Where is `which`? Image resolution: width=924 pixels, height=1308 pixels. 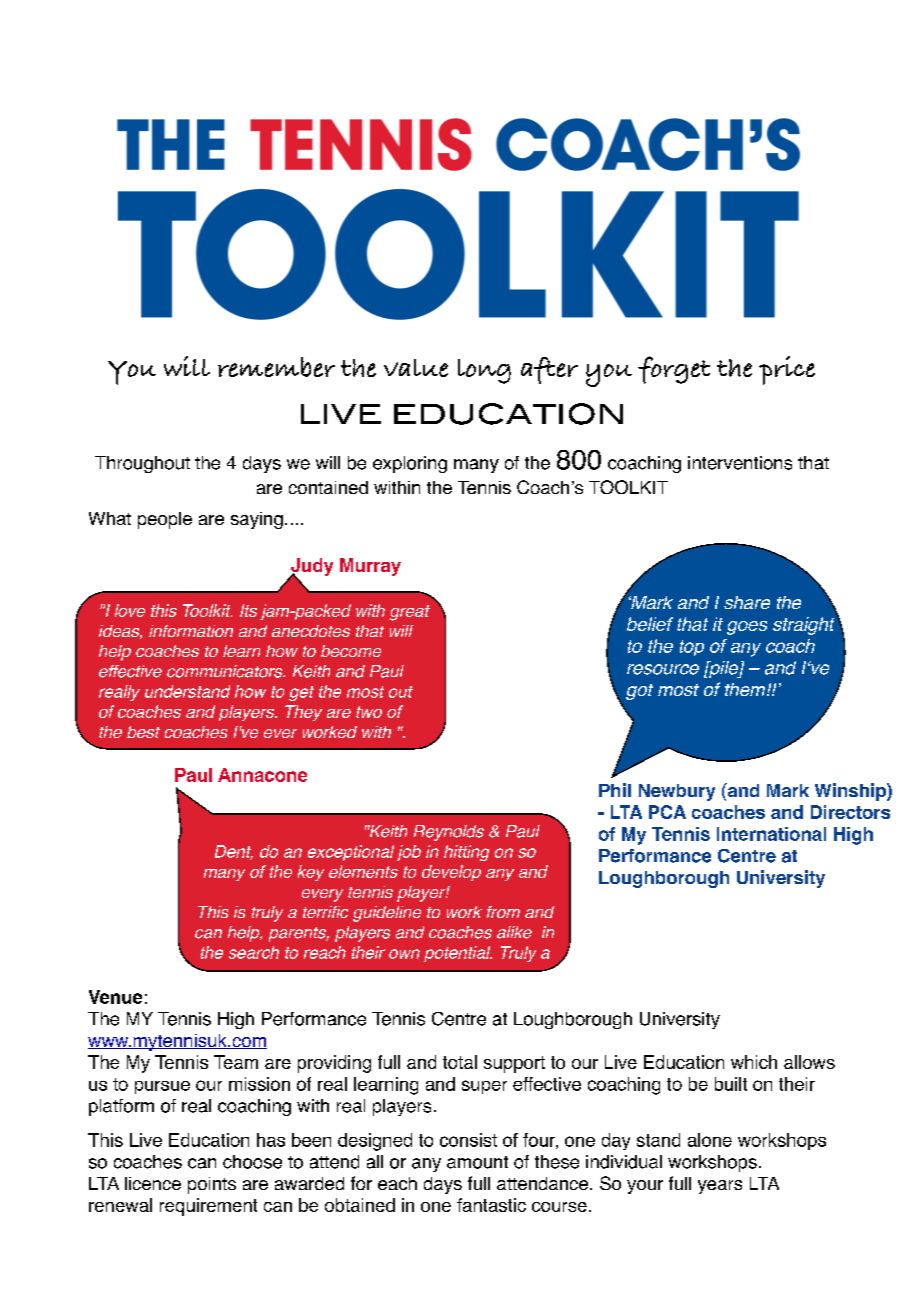 which is located at coordinates (754, 1062).
